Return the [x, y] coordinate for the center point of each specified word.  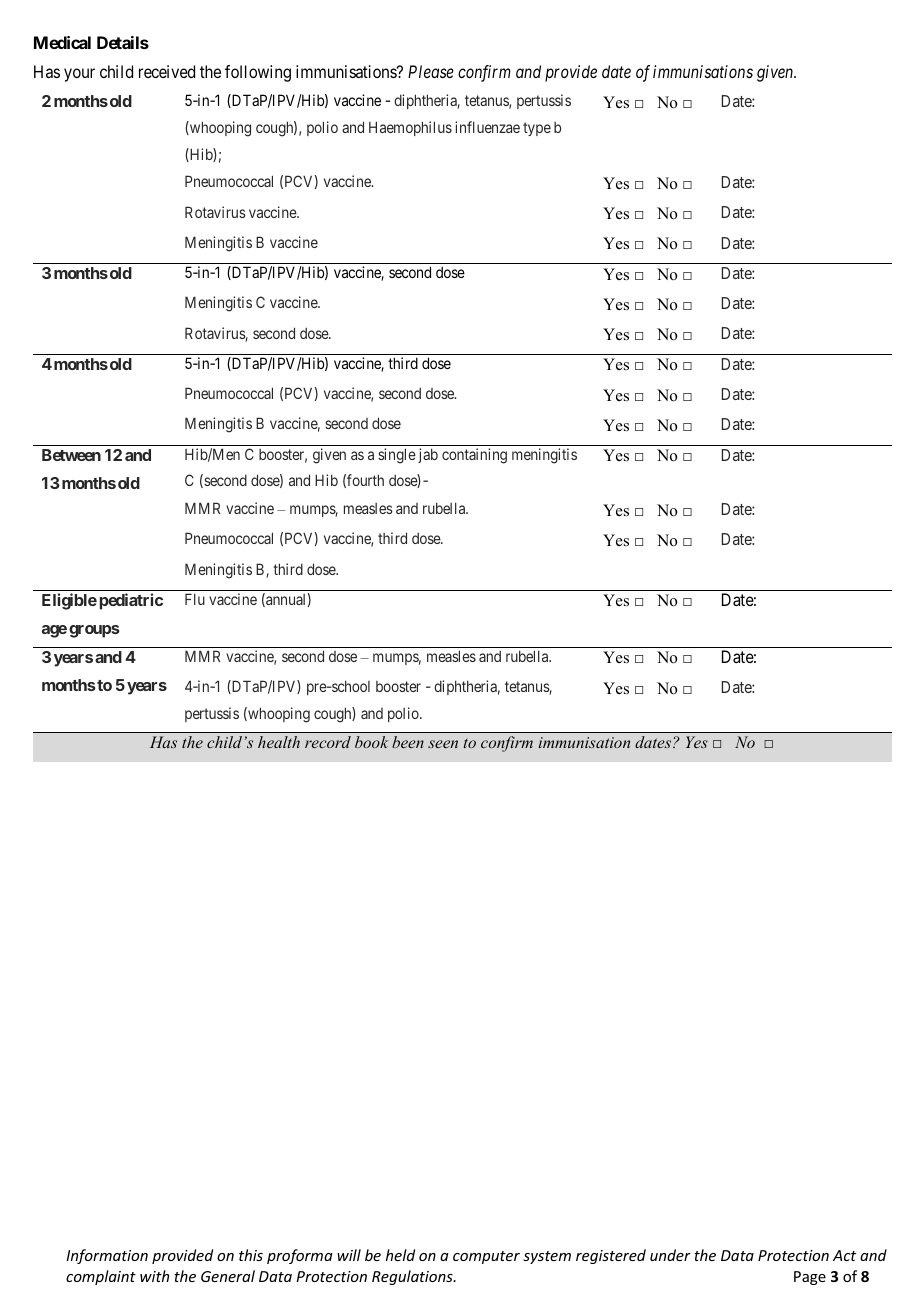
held [400, 1255]
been [408, 742]
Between [71, 455]
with [154, 1276]
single [397, 456]
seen [443, 744]
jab [428, 455]
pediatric [131, 601]
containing [474, 456]
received [167, 71]
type [537, 129]
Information [107, 1256]
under [670, 1255]
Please [431, 71]
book [371, 742]
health [279, 742]
